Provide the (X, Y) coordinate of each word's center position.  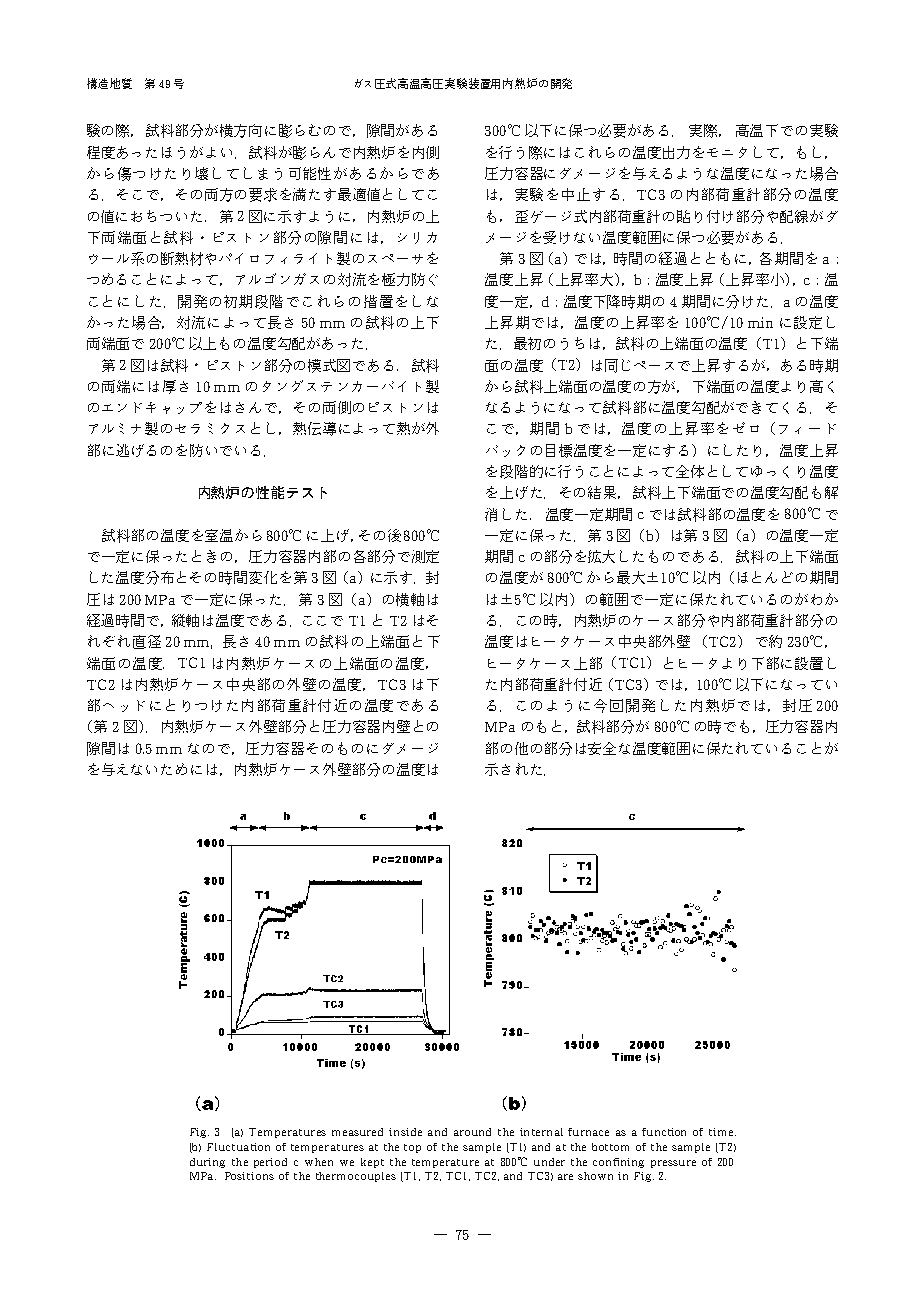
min (760, 322)
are (565, 1177)
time (722, 1132)
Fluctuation (238, 1147)
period (270, 1163)
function (664, 1132)
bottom (610, 1147)
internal (541, 1132)
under (549, 1162)
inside (405, 1132)
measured (357, 1132)
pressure (673, 1164)
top (412, 1148)
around (472, 1132)
